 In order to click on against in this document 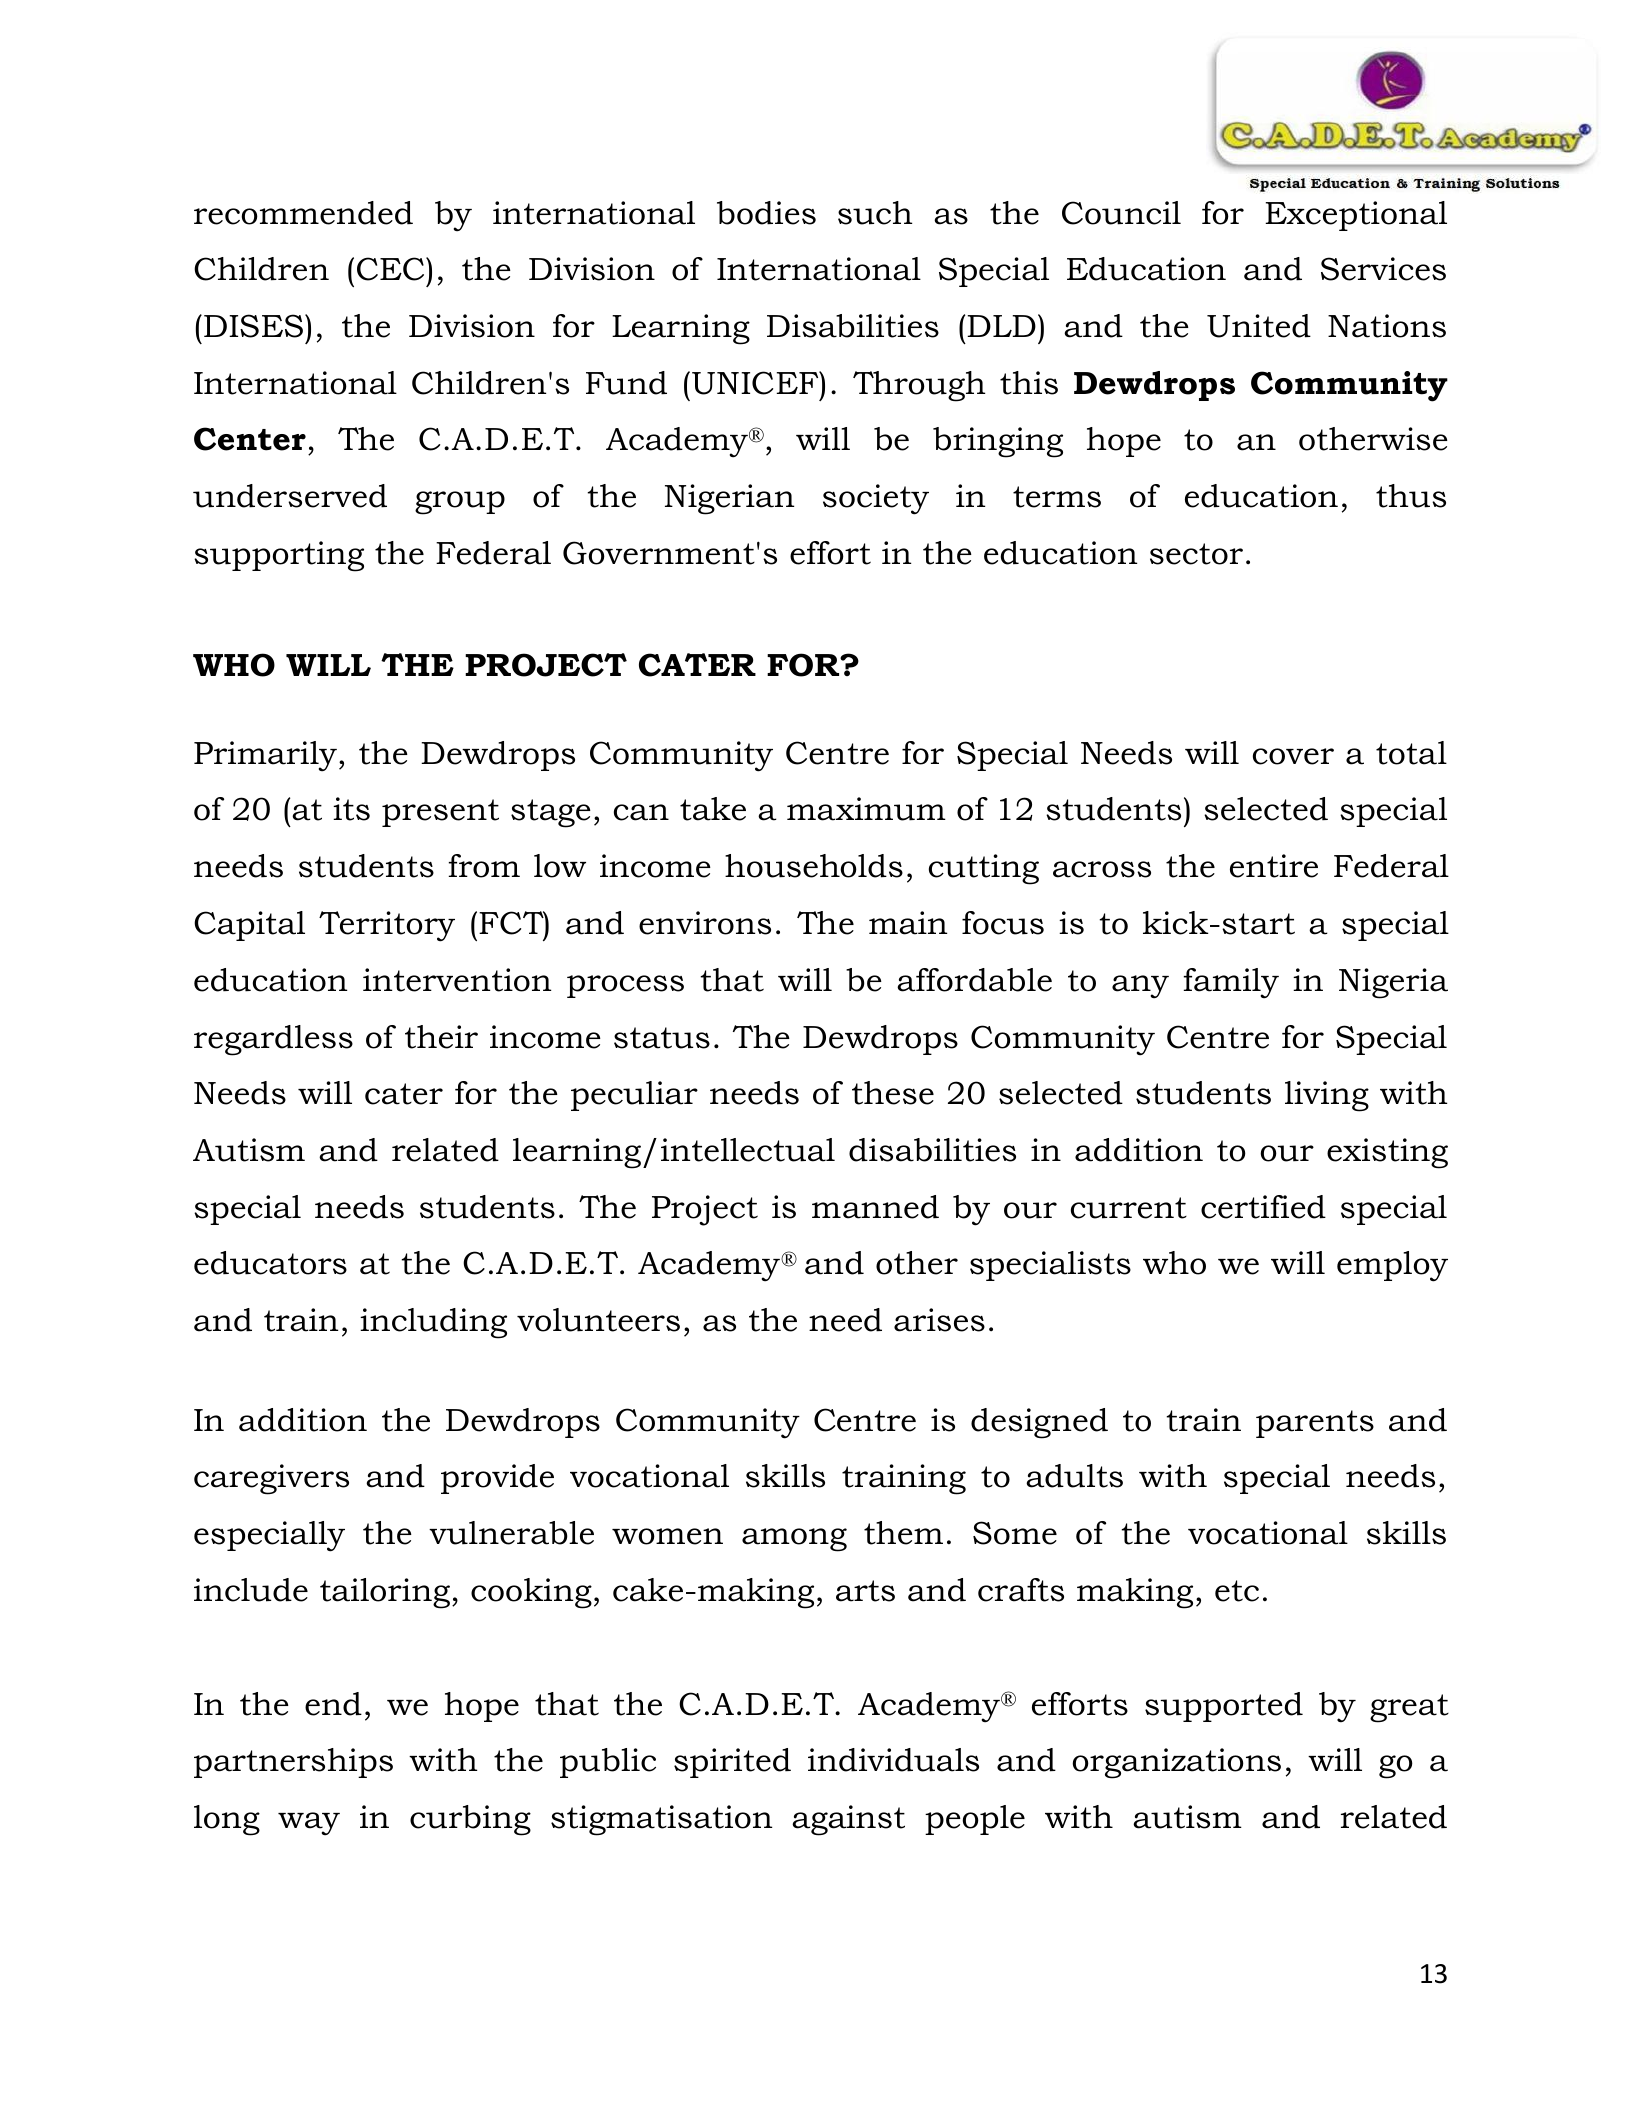, I will do `click(848, 1820)`.
